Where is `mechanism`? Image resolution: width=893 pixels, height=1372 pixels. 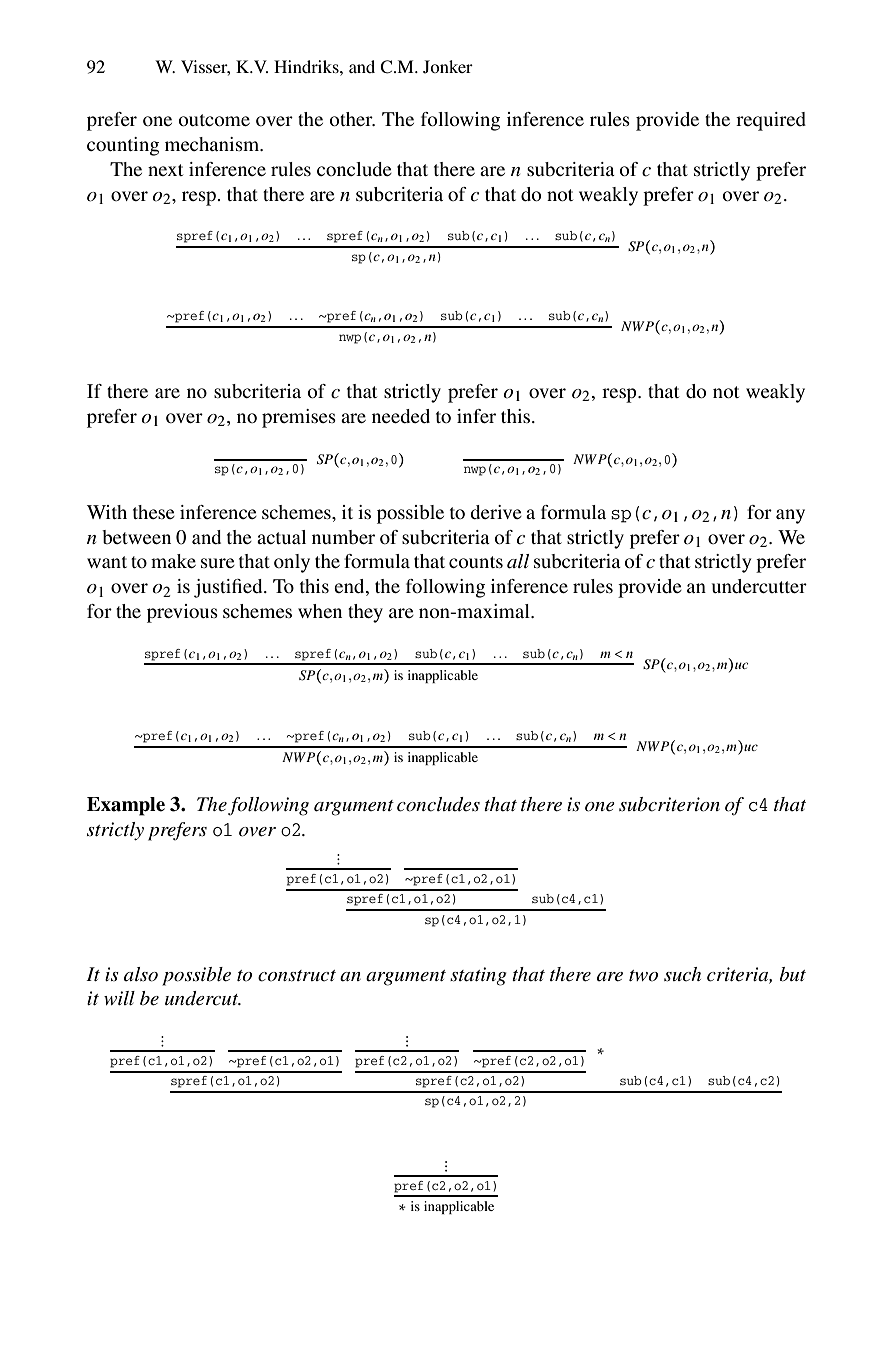
mechanism is located at coordinates (213, 144).
